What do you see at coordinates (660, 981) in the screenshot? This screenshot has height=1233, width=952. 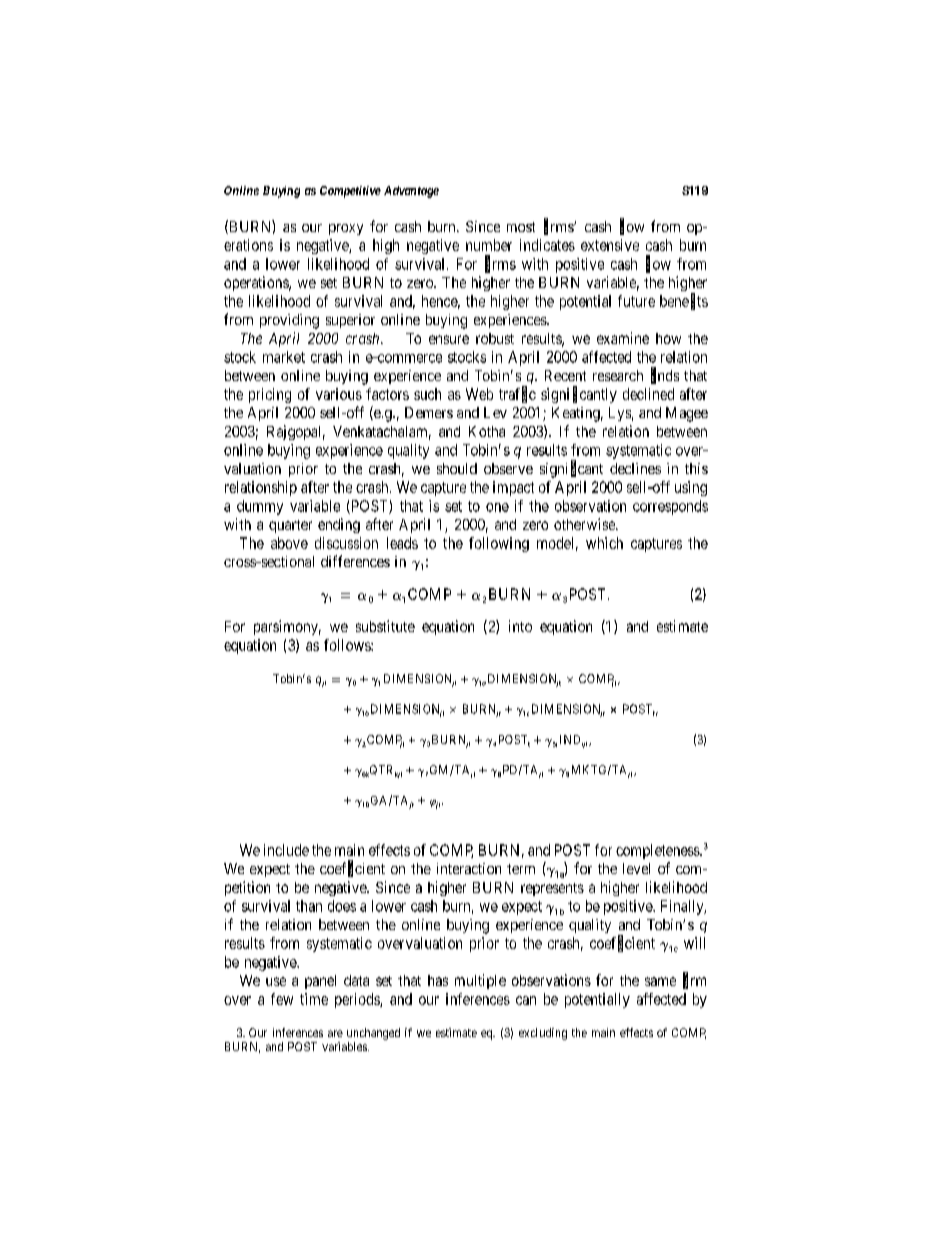 I see `same` at bounding box center [660, 981].
